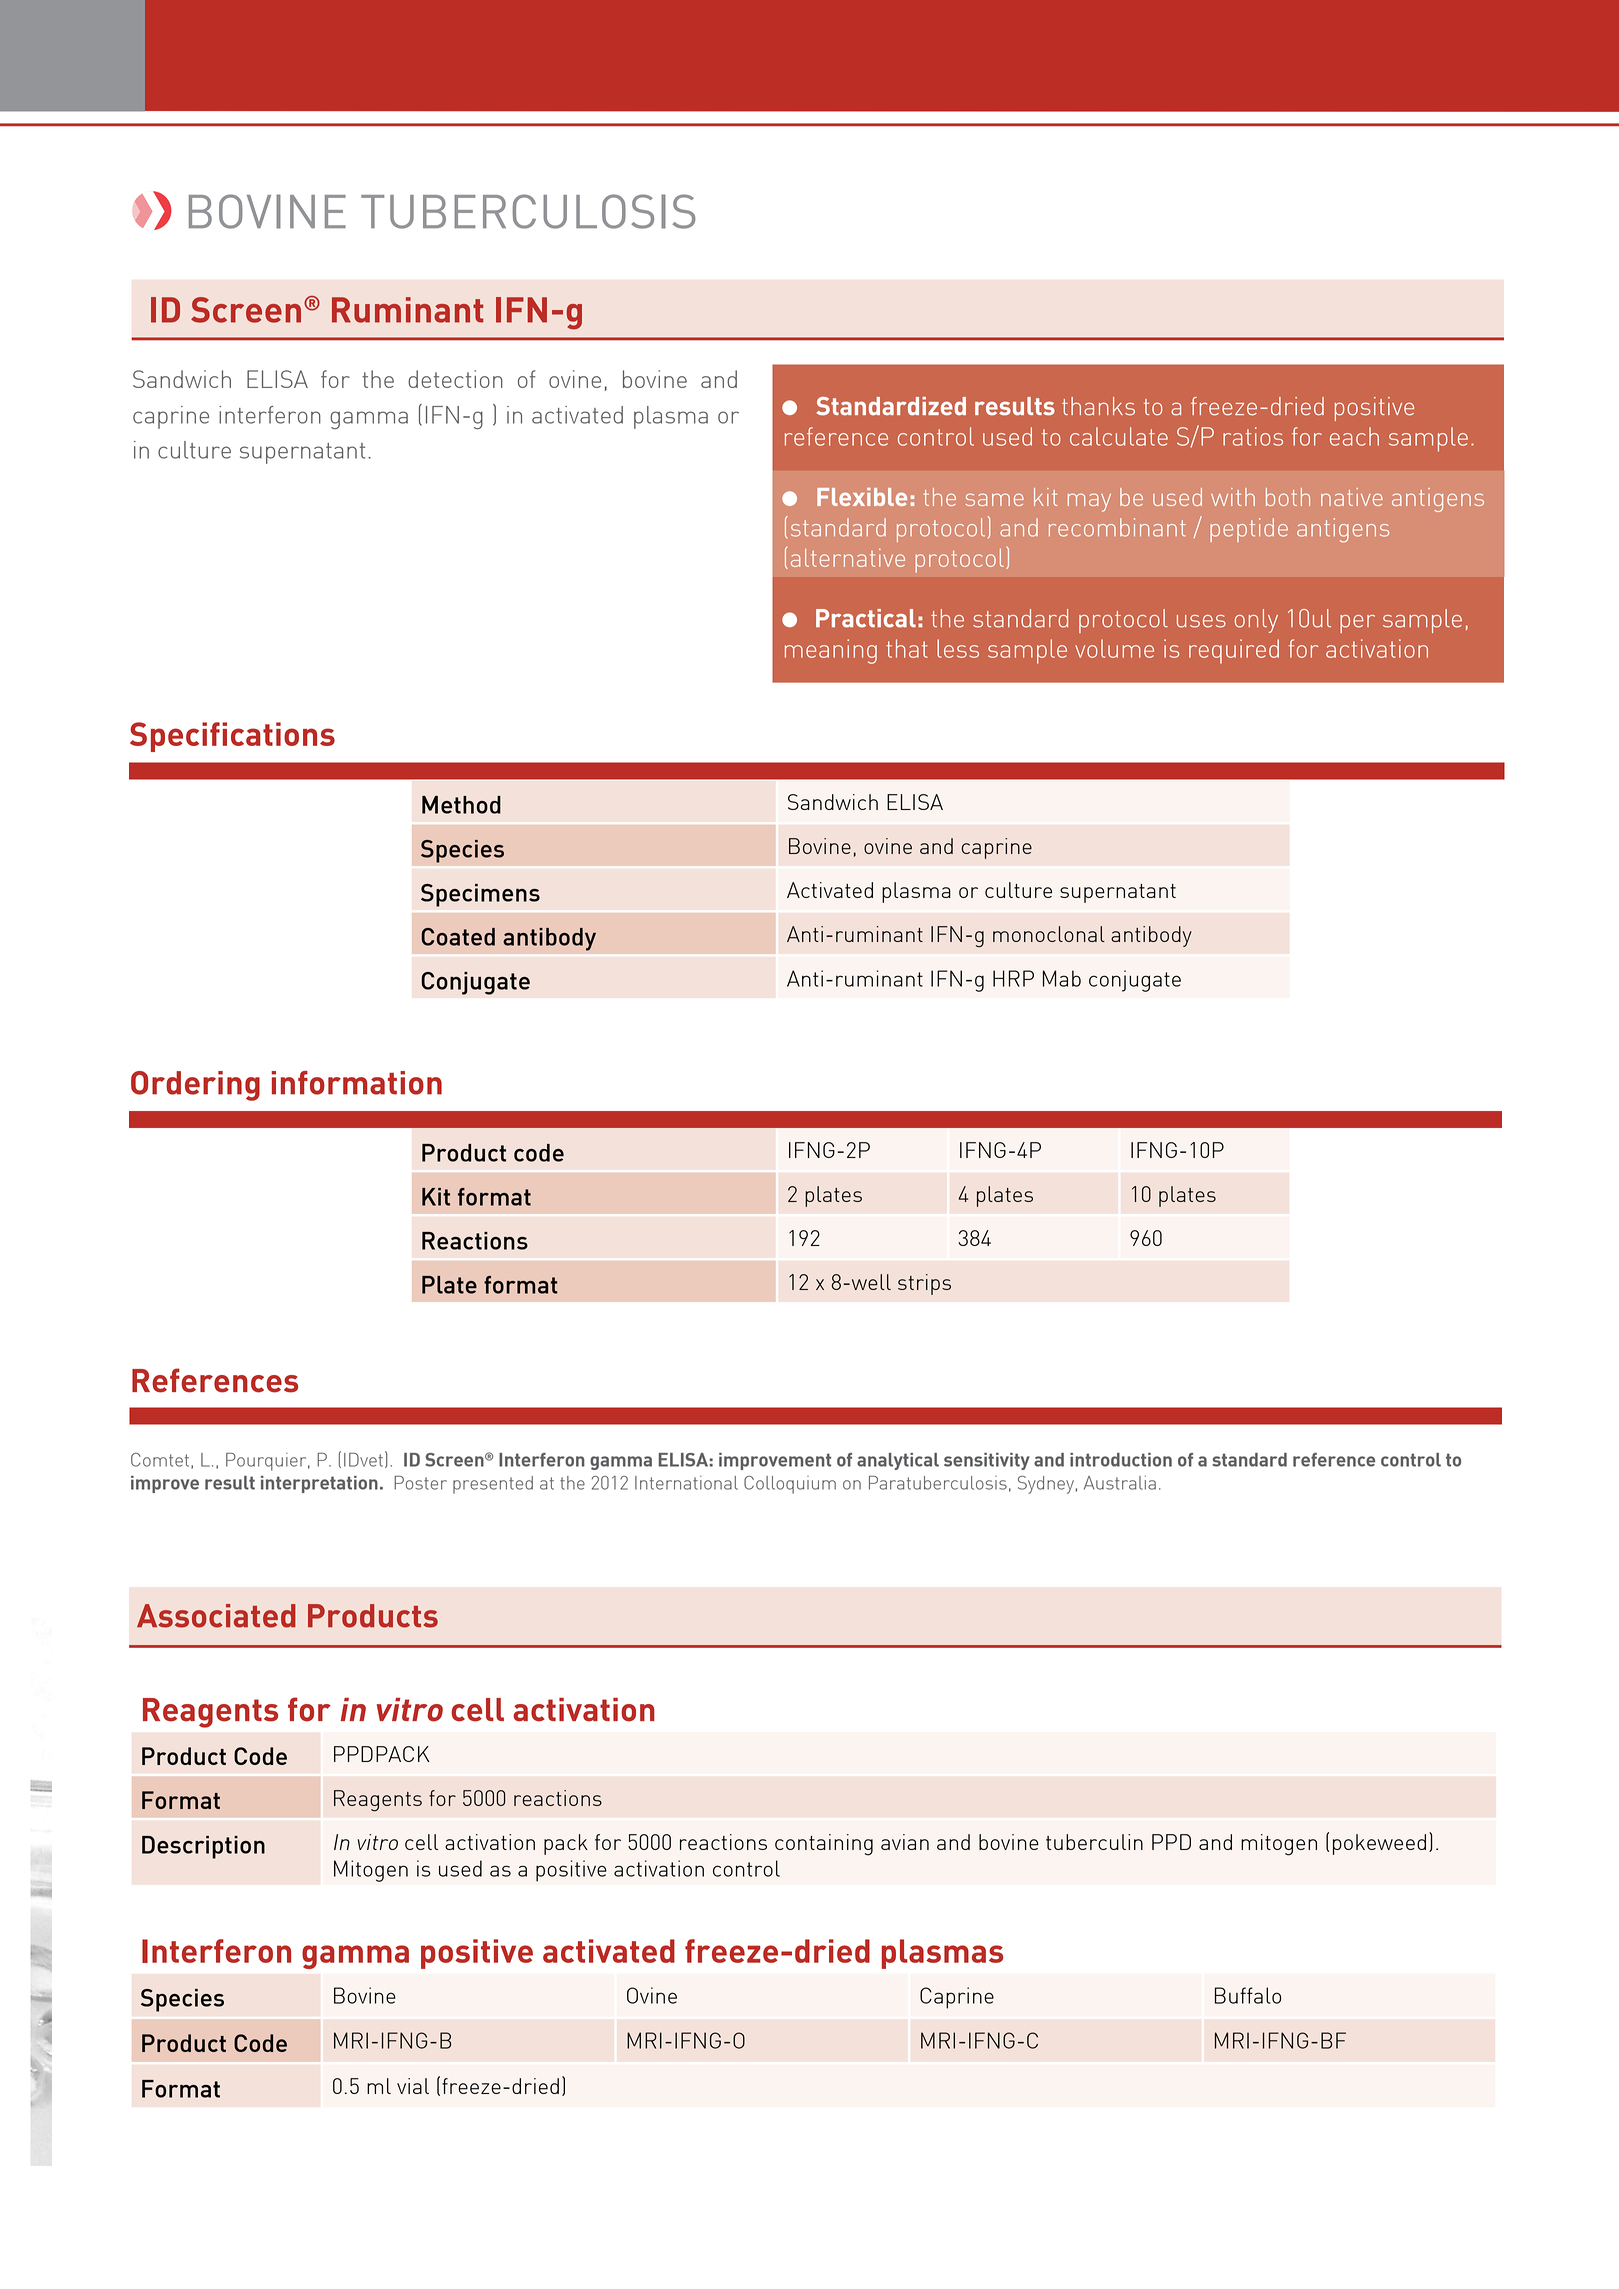 Image resolution: width=1619 pixels, height=2289 pixels. Describe the element at coordinates (824, 1845) in the page. I see `containing` at that location.
